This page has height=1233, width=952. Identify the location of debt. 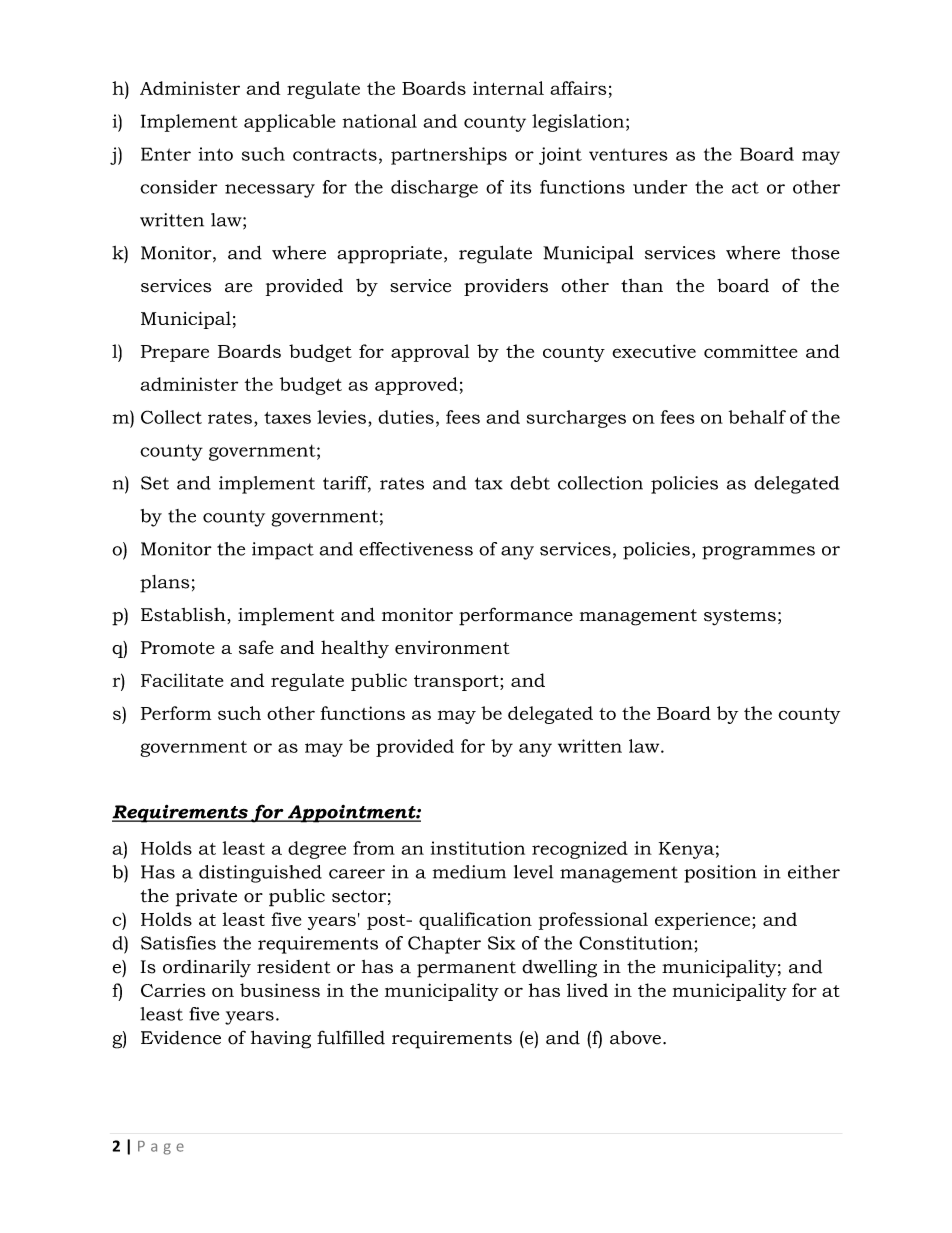
(530, 483).
